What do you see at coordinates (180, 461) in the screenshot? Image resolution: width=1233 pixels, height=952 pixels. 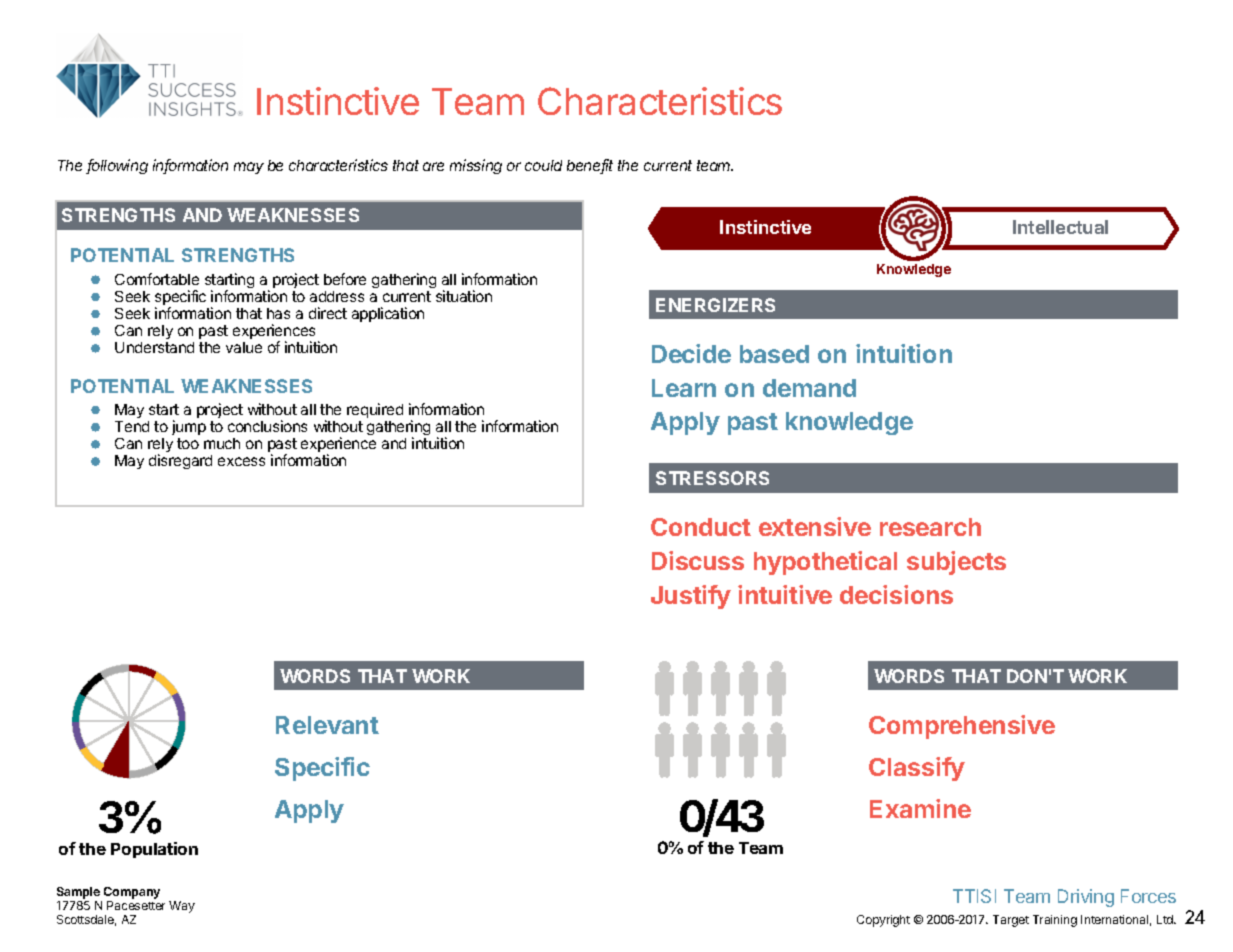 I see `disregard` at bounding box center [180, 461].
